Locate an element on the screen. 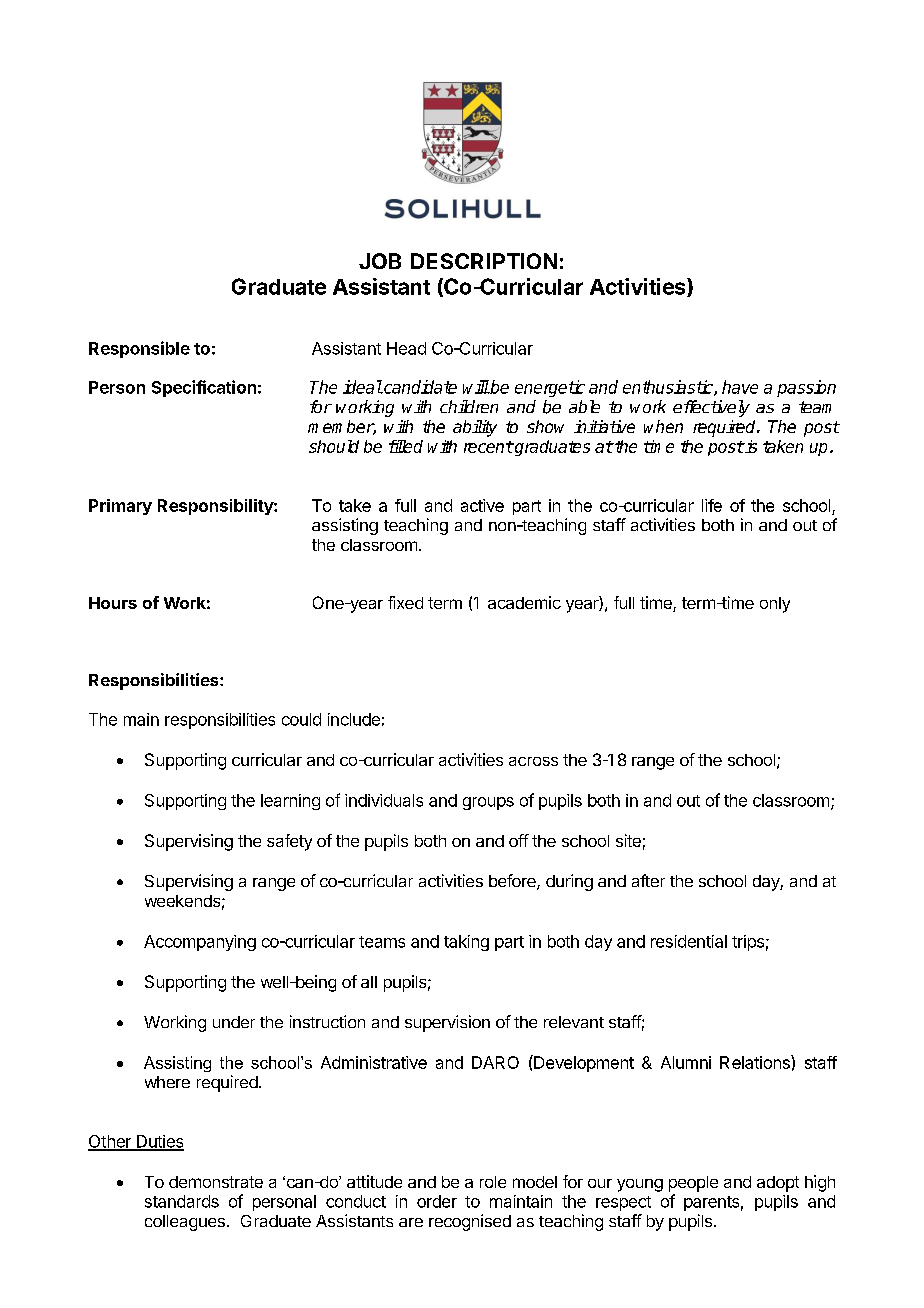 The image size is (924, 1308). across is located at coordinates (533, 761).
